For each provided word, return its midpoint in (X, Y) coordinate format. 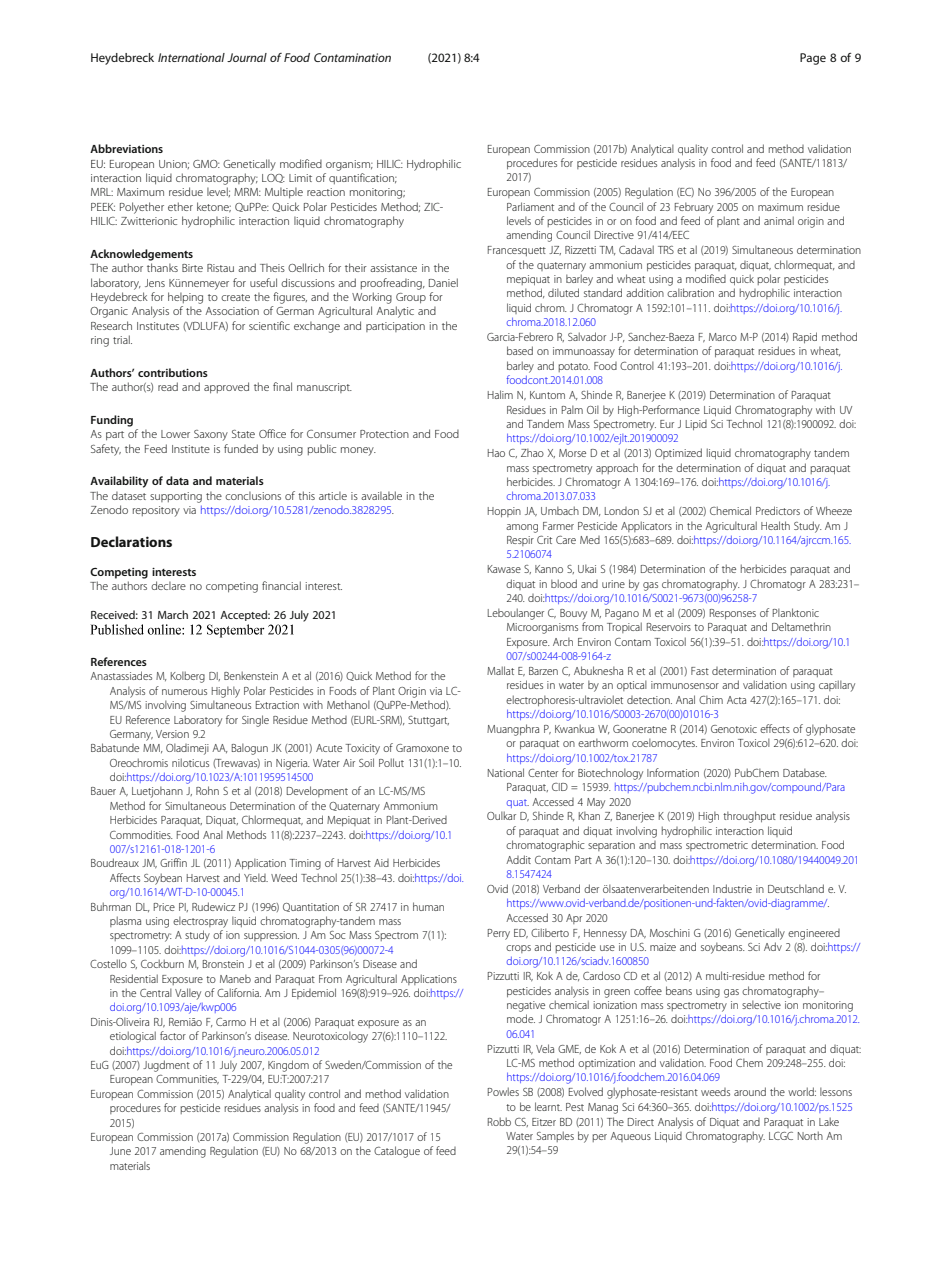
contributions (173, 372)
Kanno (549, 569)
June (120, 1151)
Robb (499, 1121)
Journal (247, 57)
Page (813, 59)
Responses (733, 614)
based (520, 350)
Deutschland (796, 888)
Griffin (173, 862)
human (428, 906)
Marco (723, 337)
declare (168, 585)
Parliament (530, 206)
